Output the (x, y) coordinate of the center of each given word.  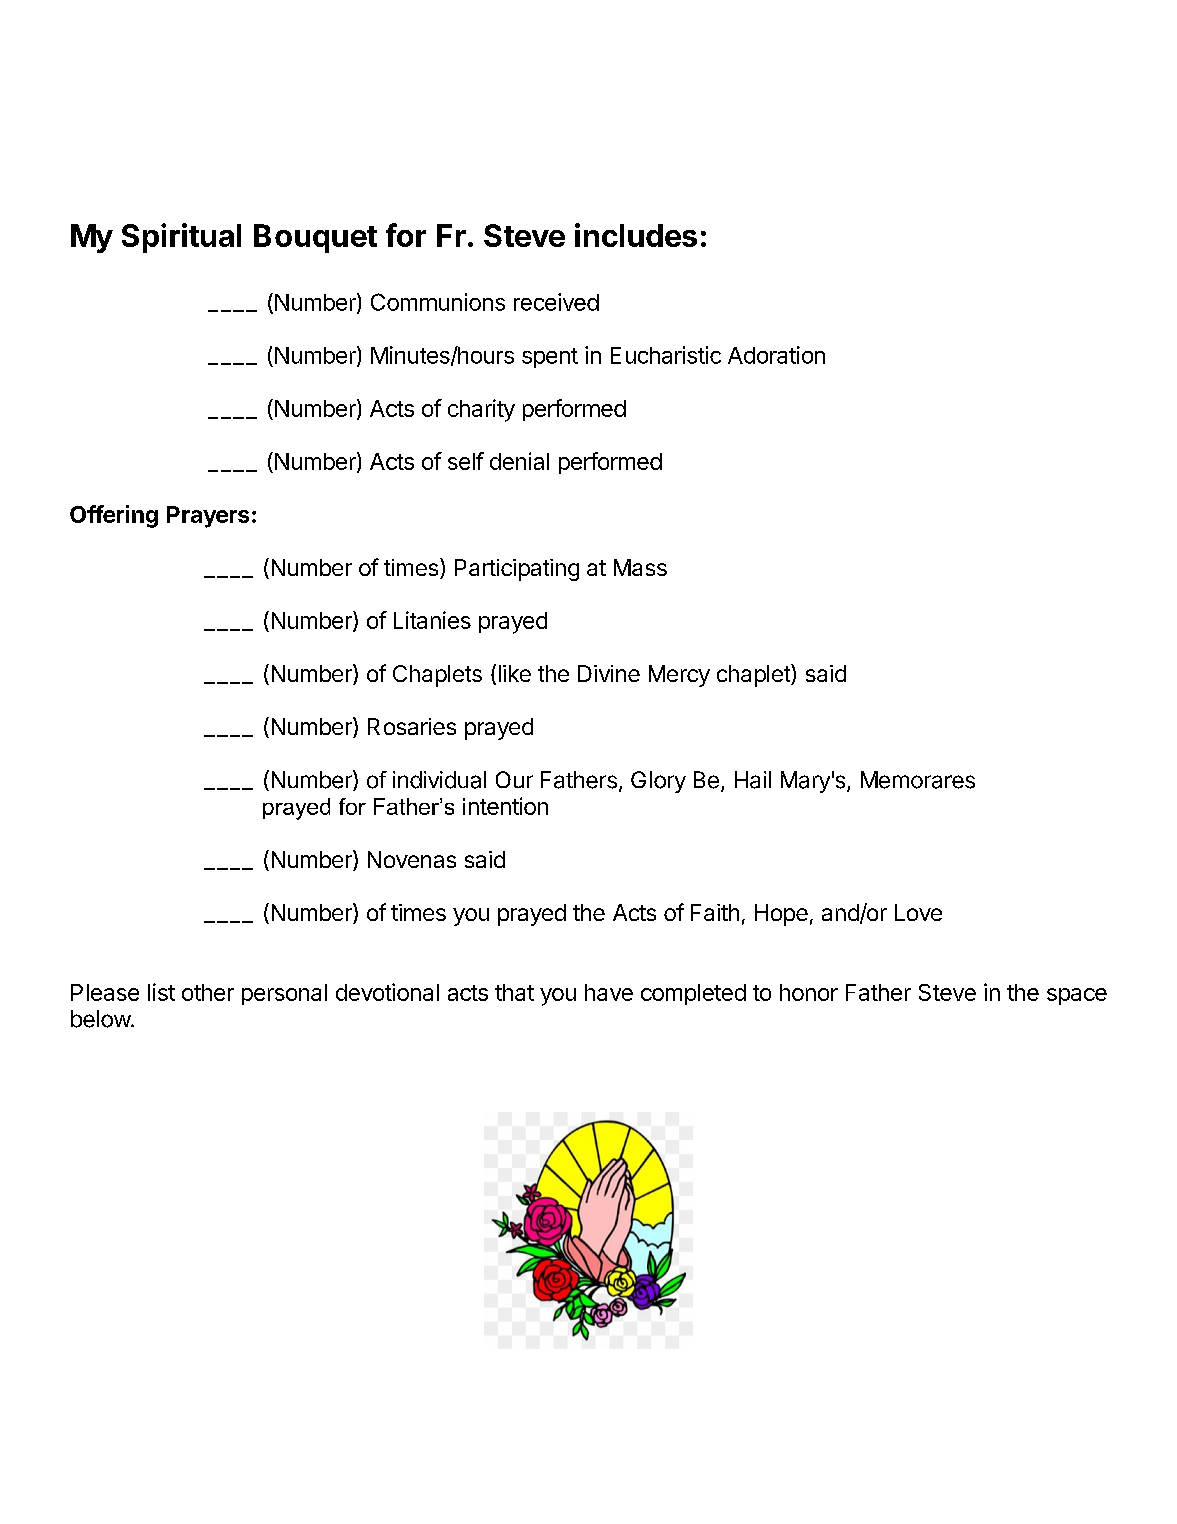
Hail (753, 780)
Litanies (432, 620)
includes (636, 235)
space (1077, 996)
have (609, 992)
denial (519, 461)
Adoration (776, 355)
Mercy (679, 676)
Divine (609, 673)
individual (439, 780)
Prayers (208, 517)
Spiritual (181, 238)
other (208, 992)
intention (505, 806)
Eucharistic (666, 355)
